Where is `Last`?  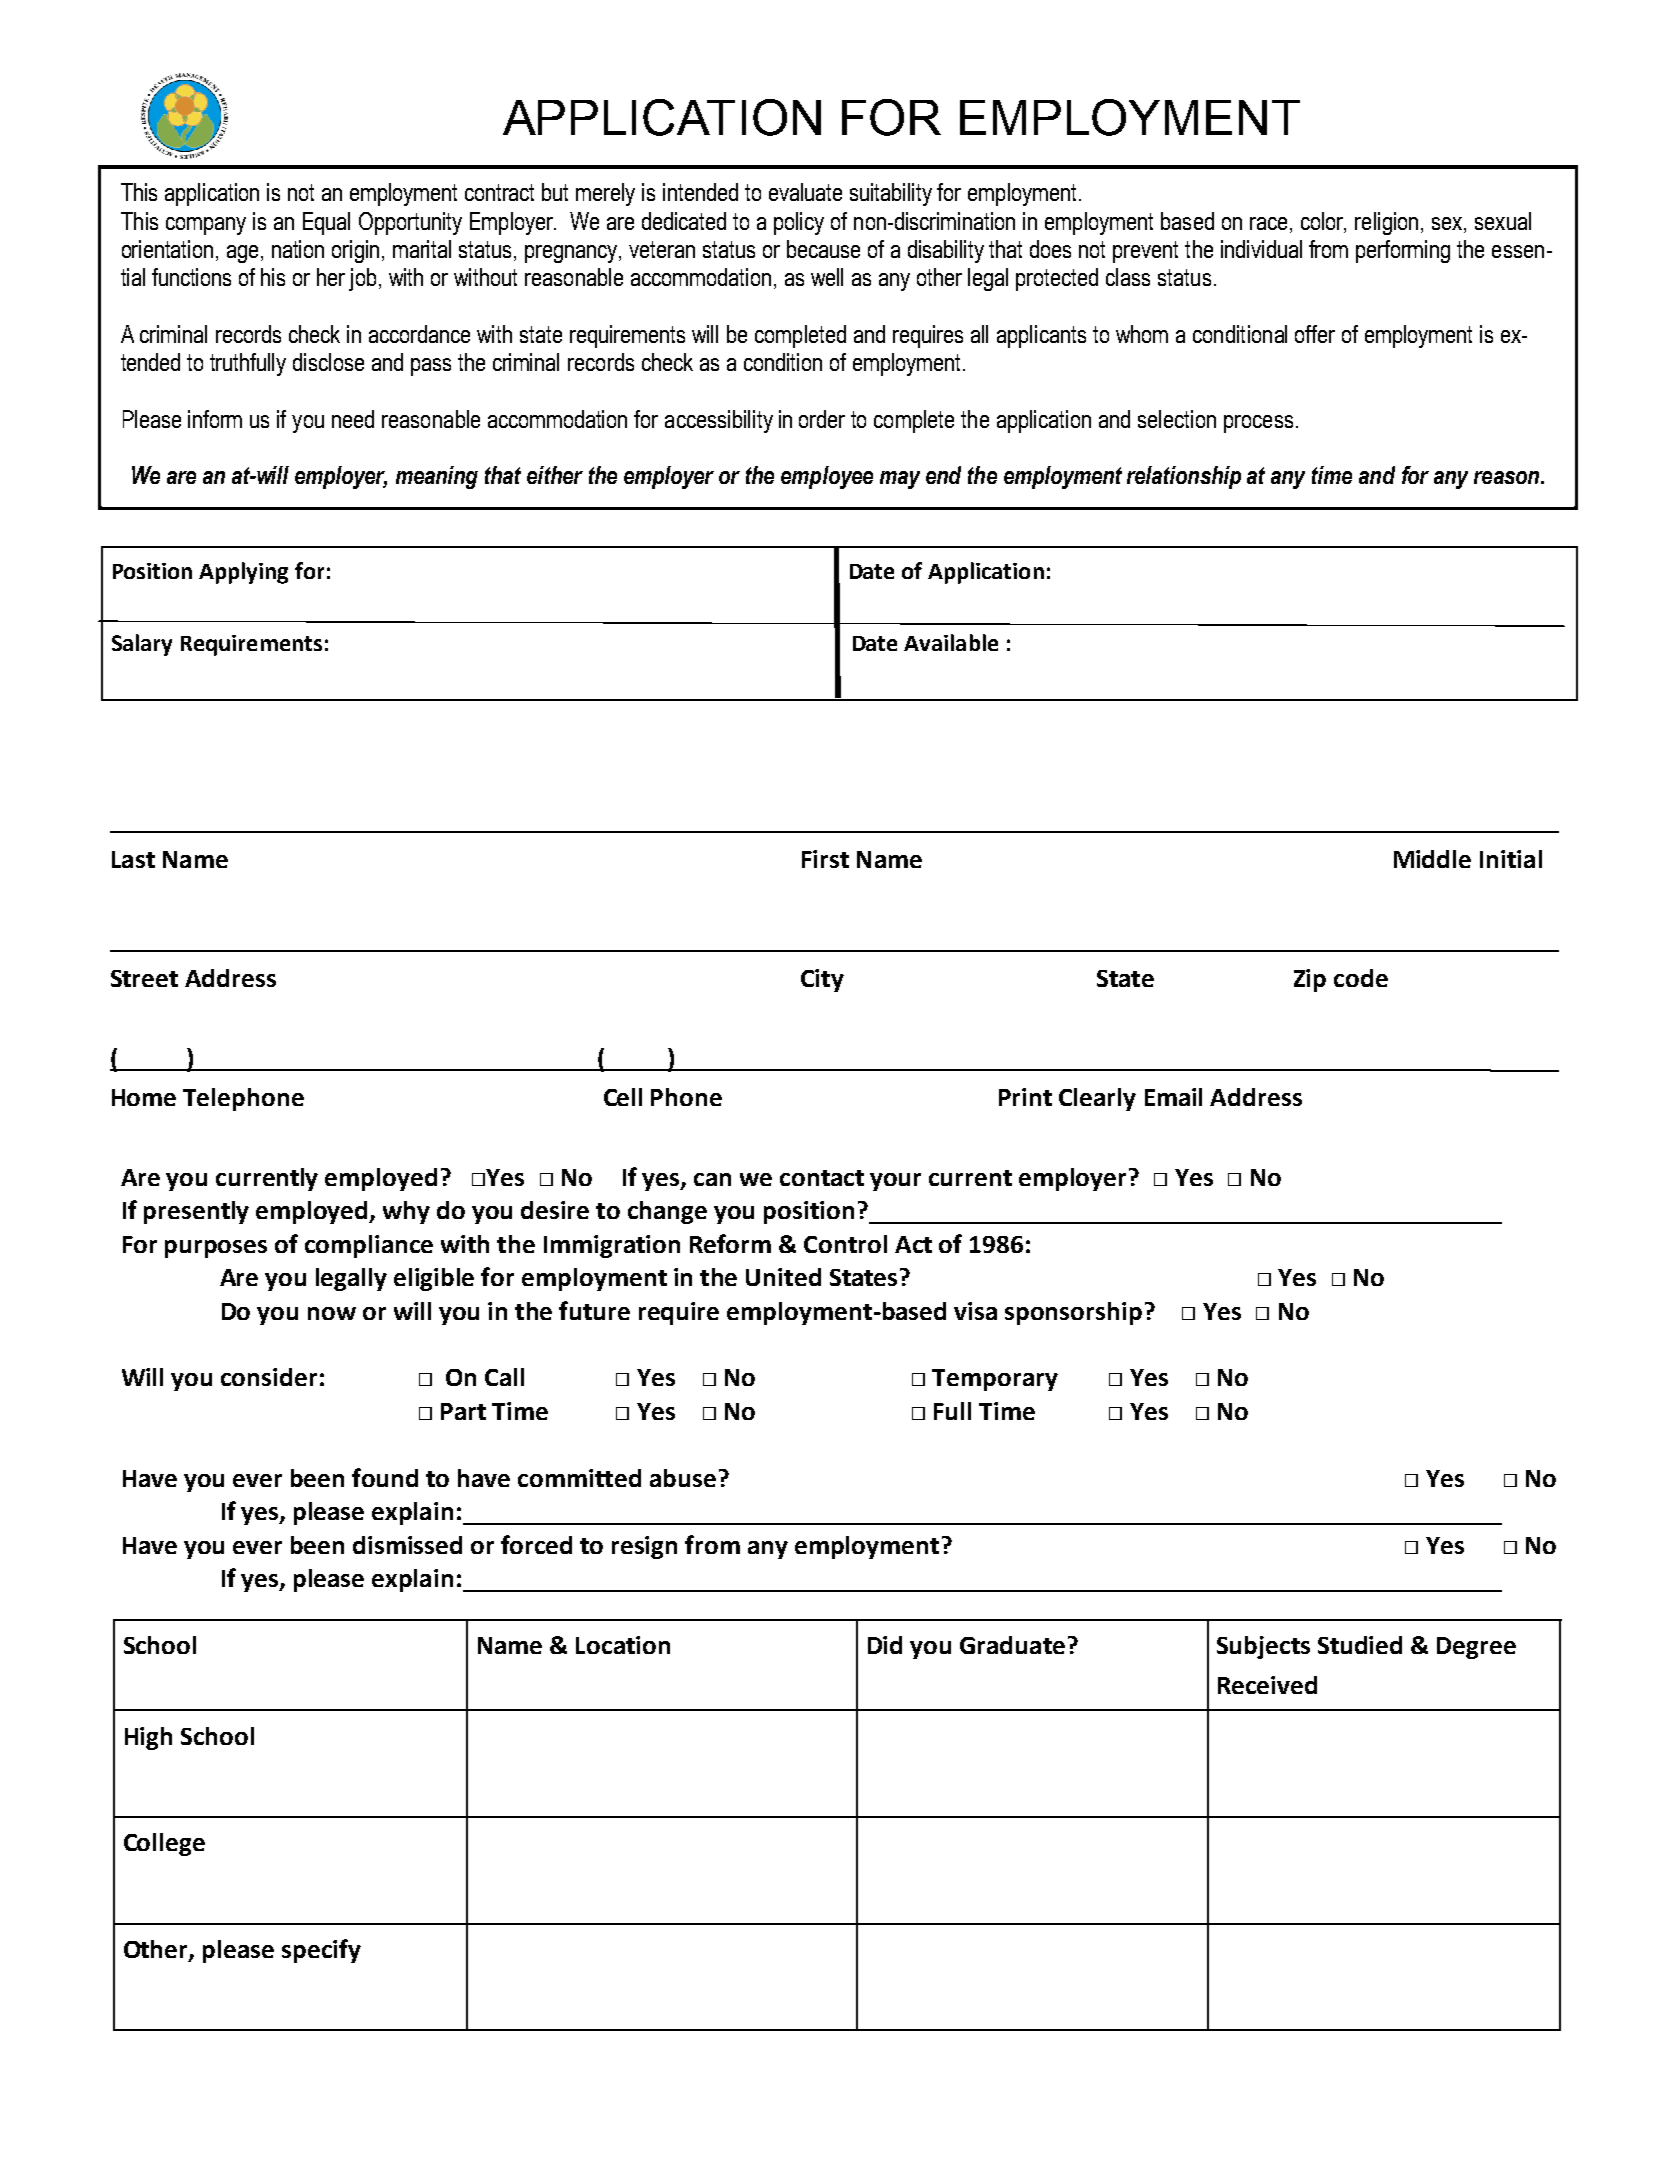 Last is located at coordinates (133, 859).
